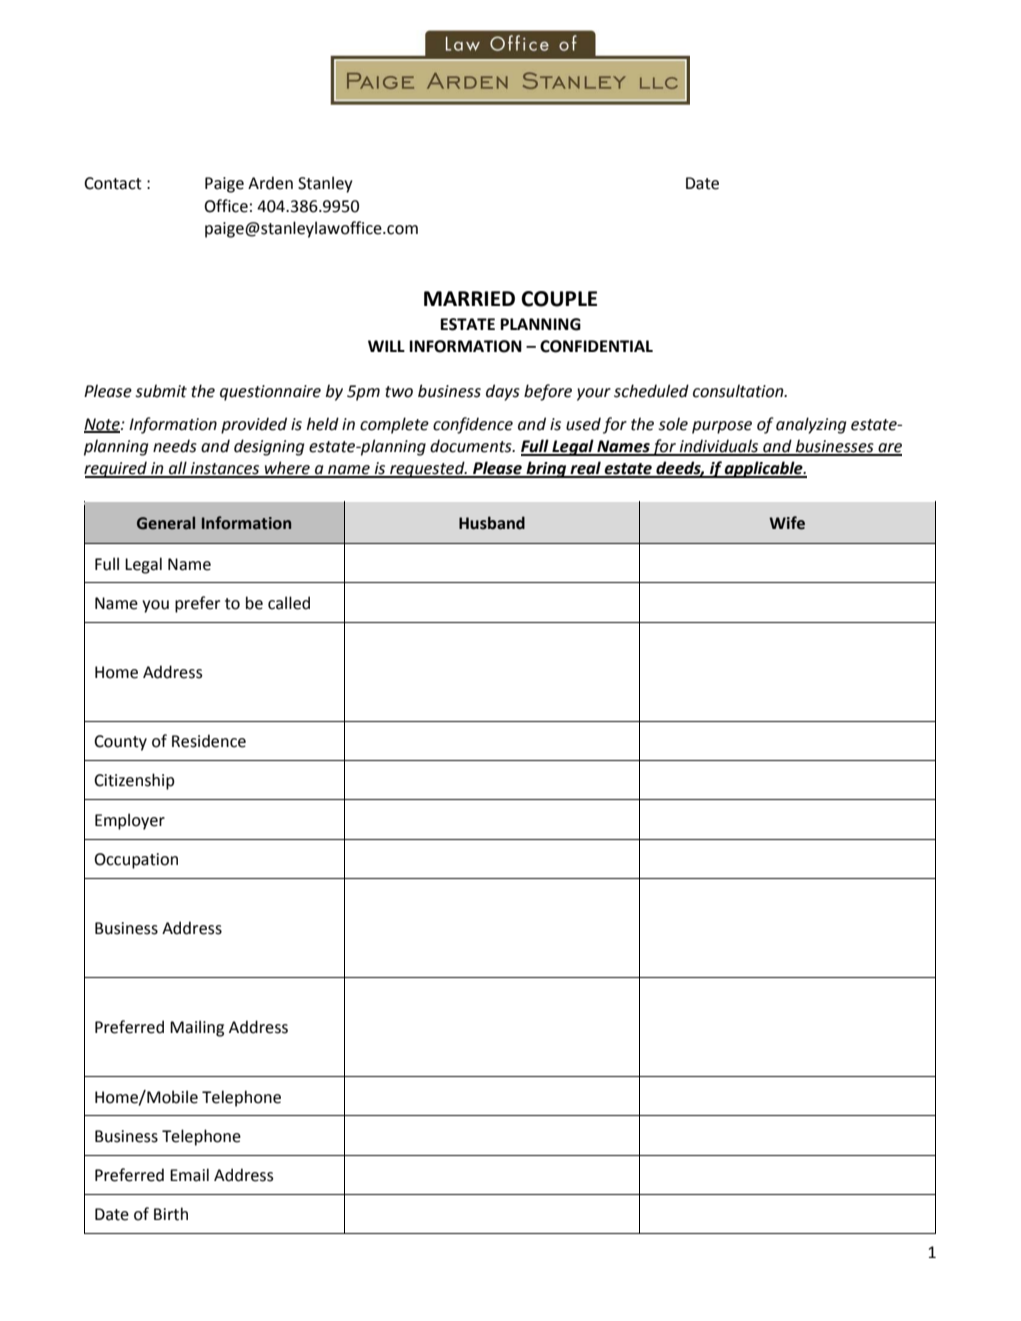  Describe the element at coordinates (209, 741) in the page. I see `Residence` at that location.
